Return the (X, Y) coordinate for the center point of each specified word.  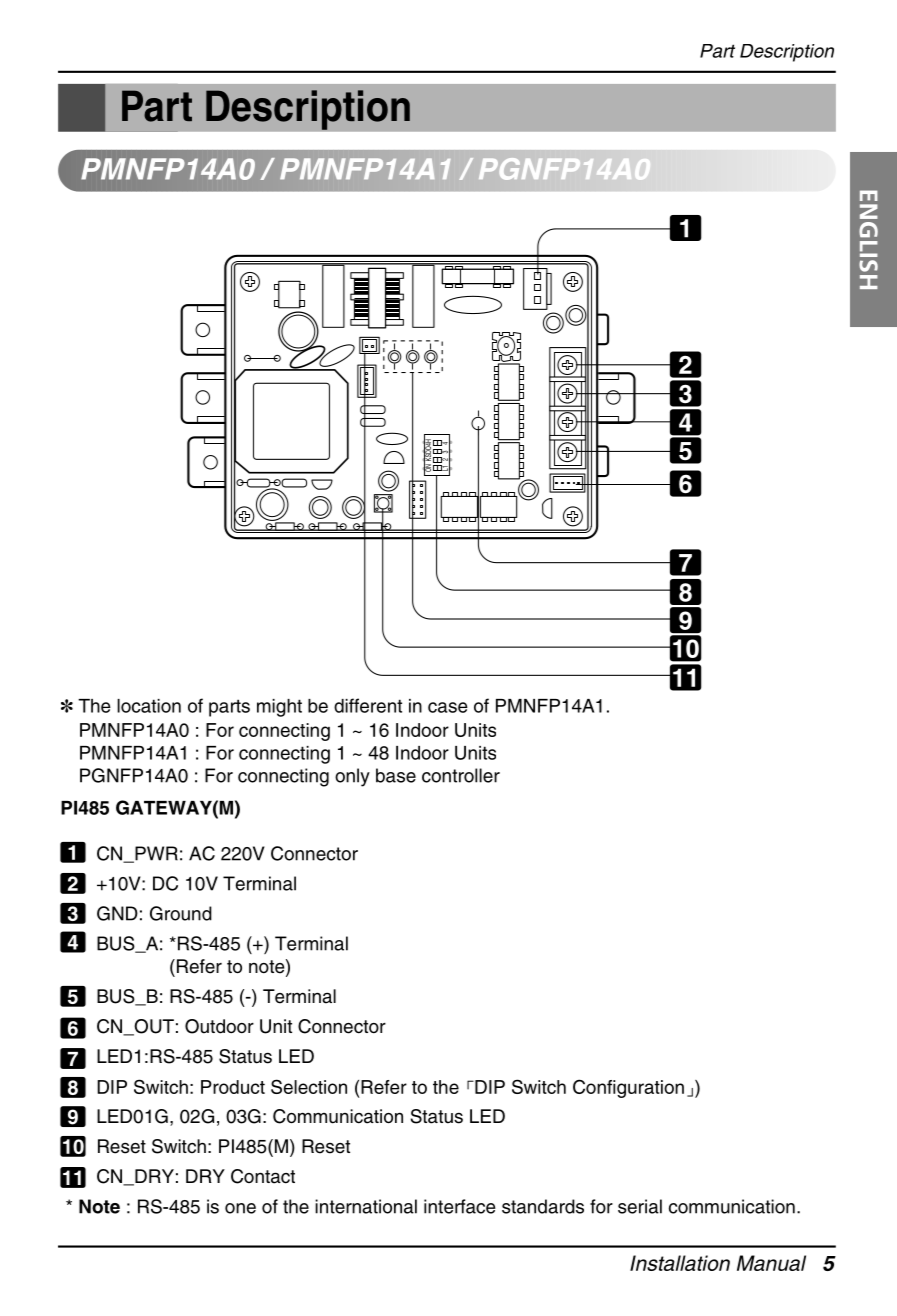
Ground (181, 913)
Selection (309, 1086)
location (149, 706)
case (448, 707)
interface (460, 1206)
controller (461, 775)
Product (233, 1087)
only (352, 777)
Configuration (628, 1088)
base (396, 775)
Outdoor (219, 1026)
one (240, 1208)
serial (640, 1206)
